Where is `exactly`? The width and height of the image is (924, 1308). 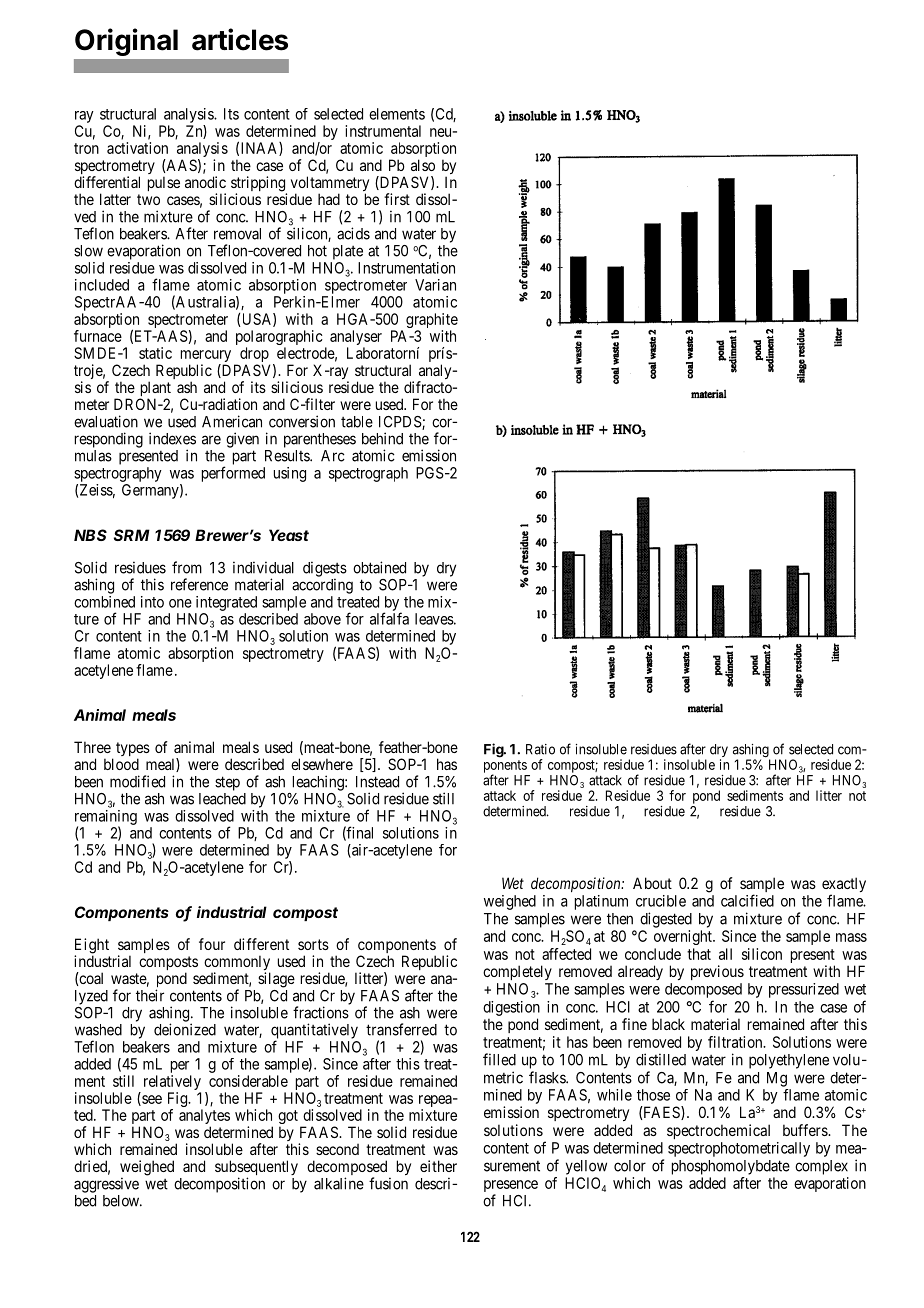
exactly is located at coordinates (844, 886).
